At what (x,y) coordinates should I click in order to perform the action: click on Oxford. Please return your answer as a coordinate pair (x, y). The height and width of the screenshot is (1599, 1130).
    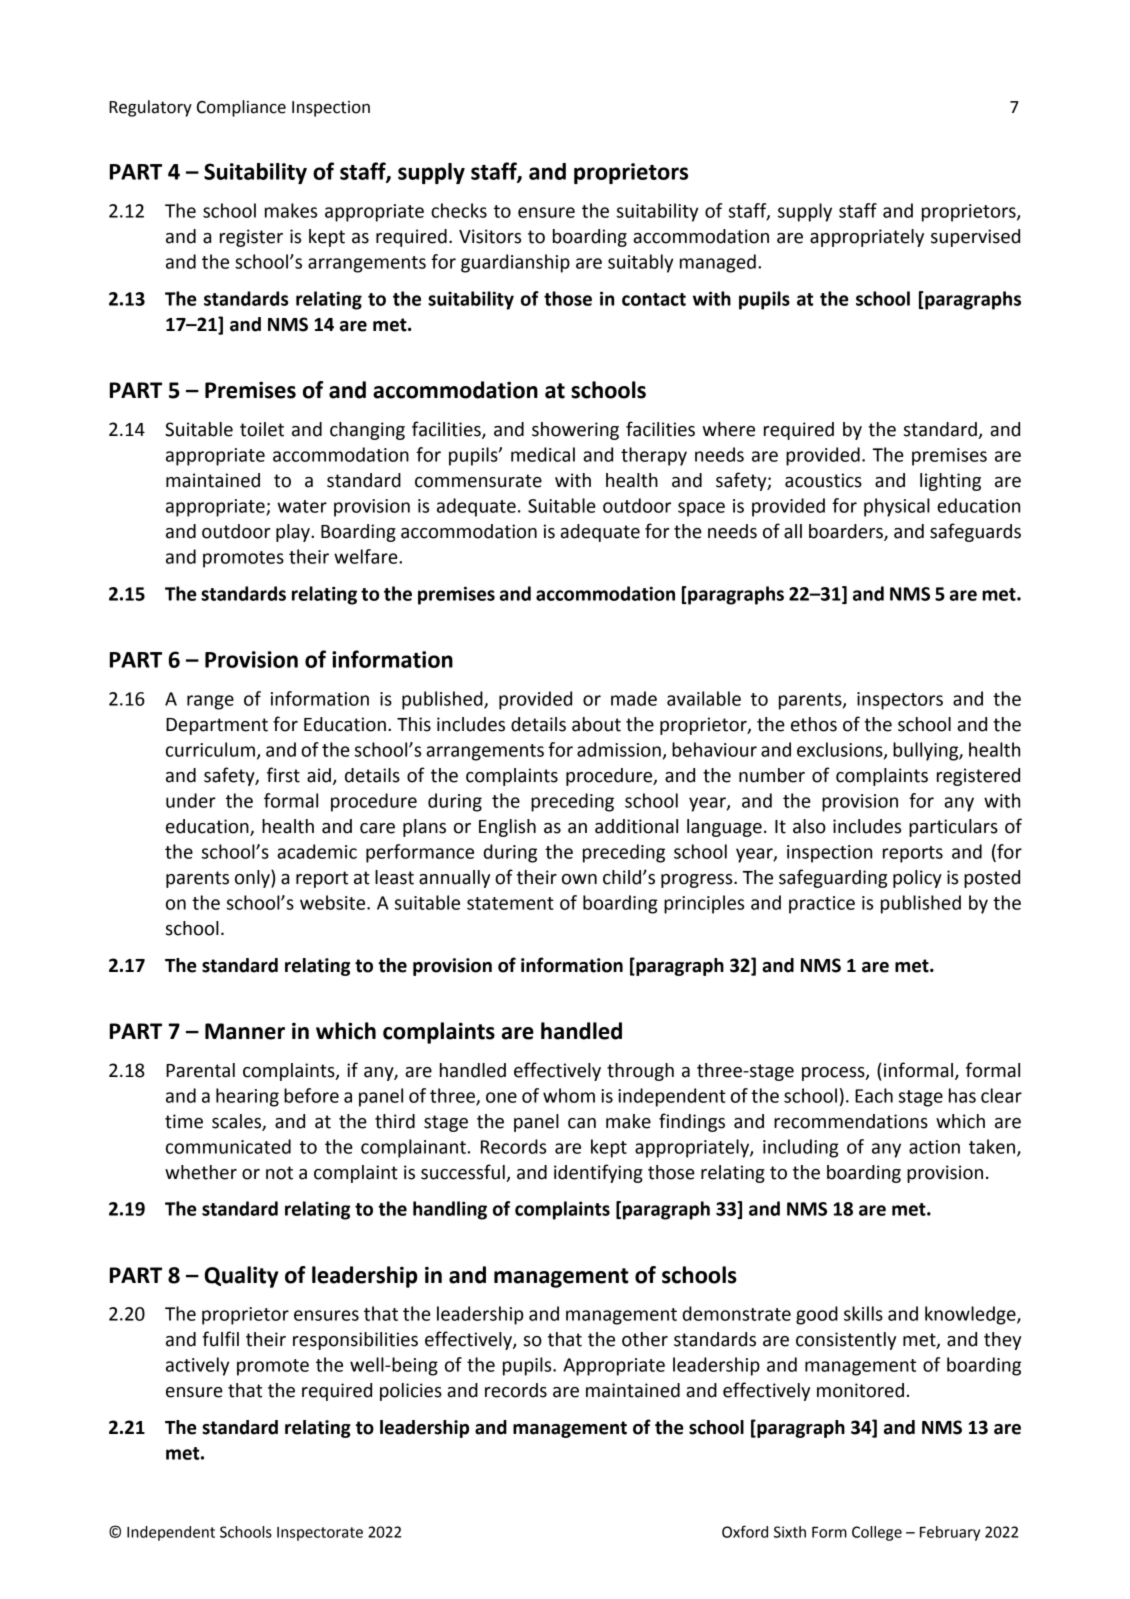
    Looking at the image, I should click on (745, 1531).
